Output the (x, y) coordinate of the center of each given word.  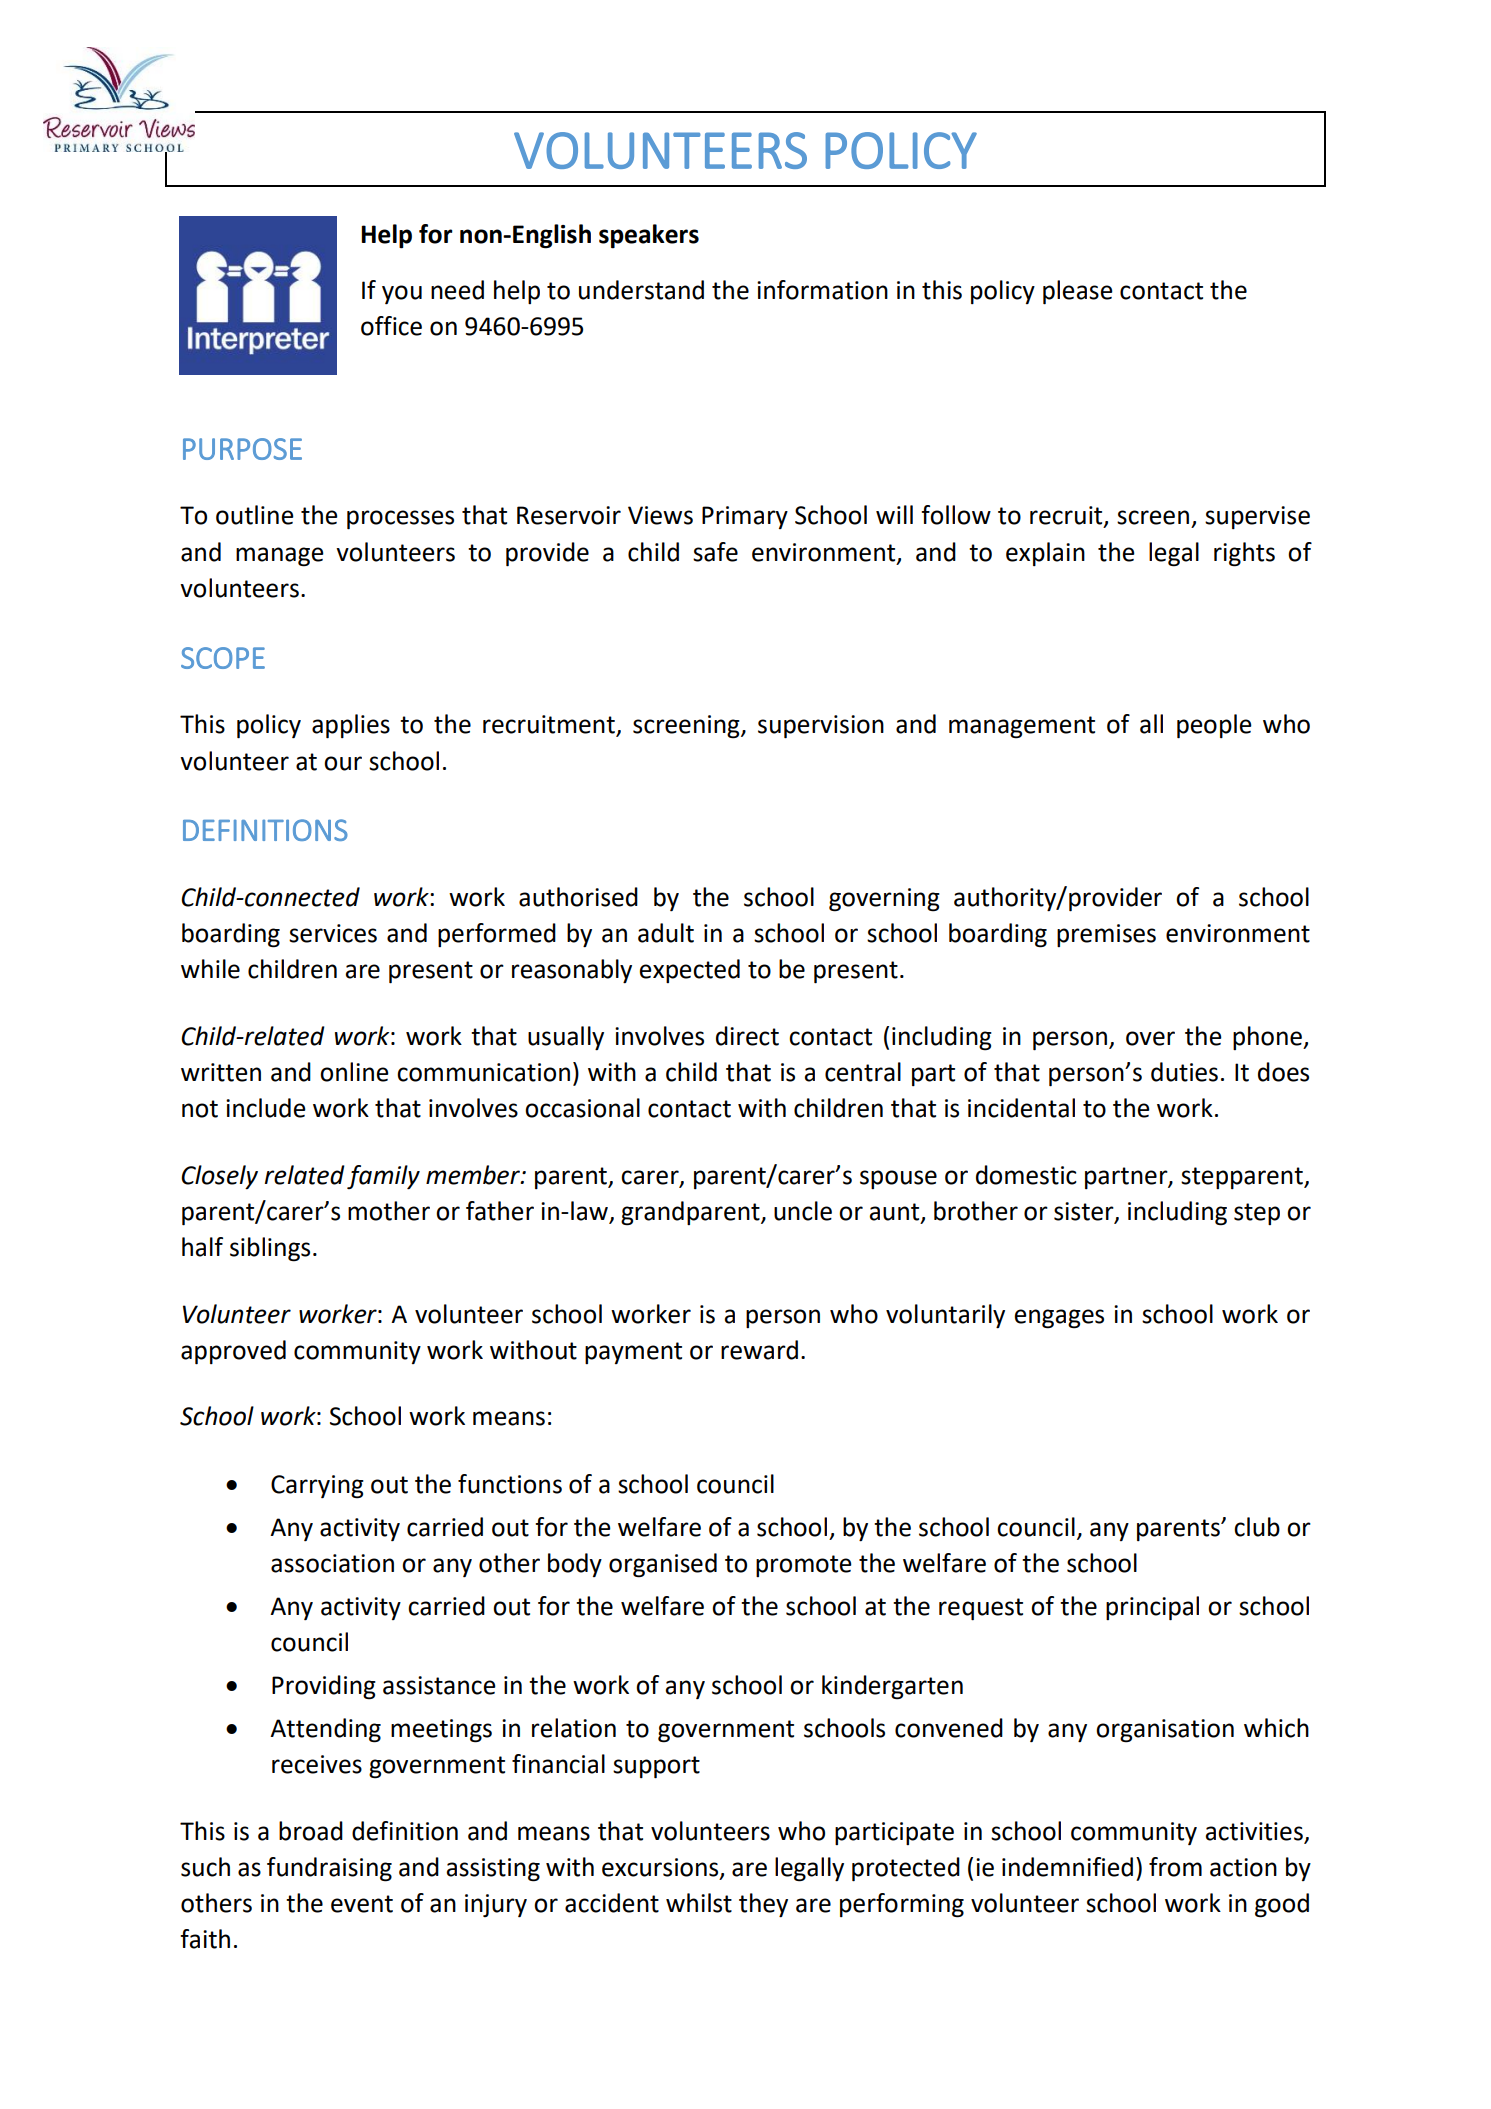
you (402, 294)
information (822, 290)
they (763, 1905)
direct (747, 1036)
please (1078, 292)
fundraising (329, 1869)
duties (1184, 1072)
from (1175, 1867)
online (354, 1072)
